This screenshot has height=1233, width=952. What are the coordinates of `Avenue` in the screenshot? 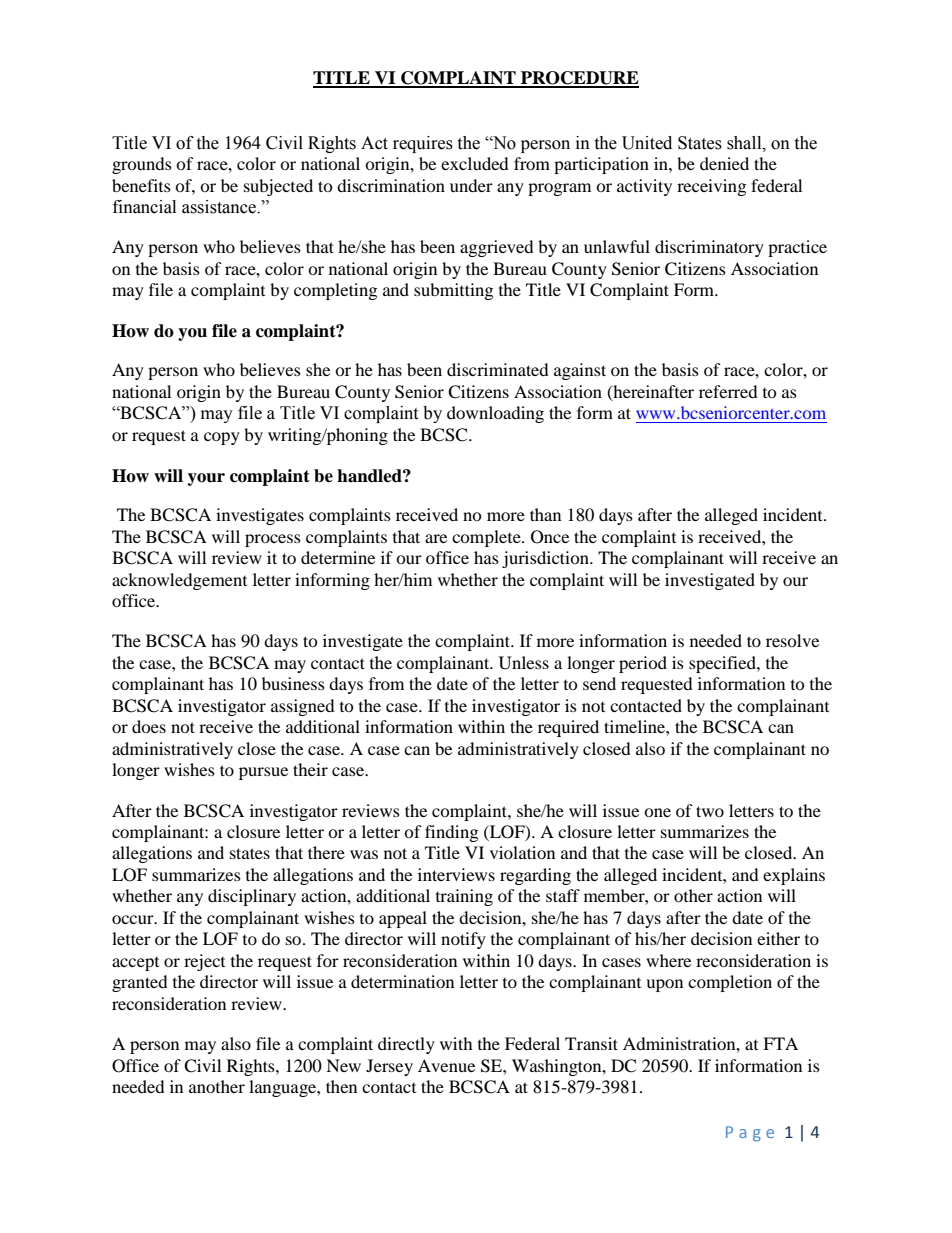 It's located at (446, 1065).
